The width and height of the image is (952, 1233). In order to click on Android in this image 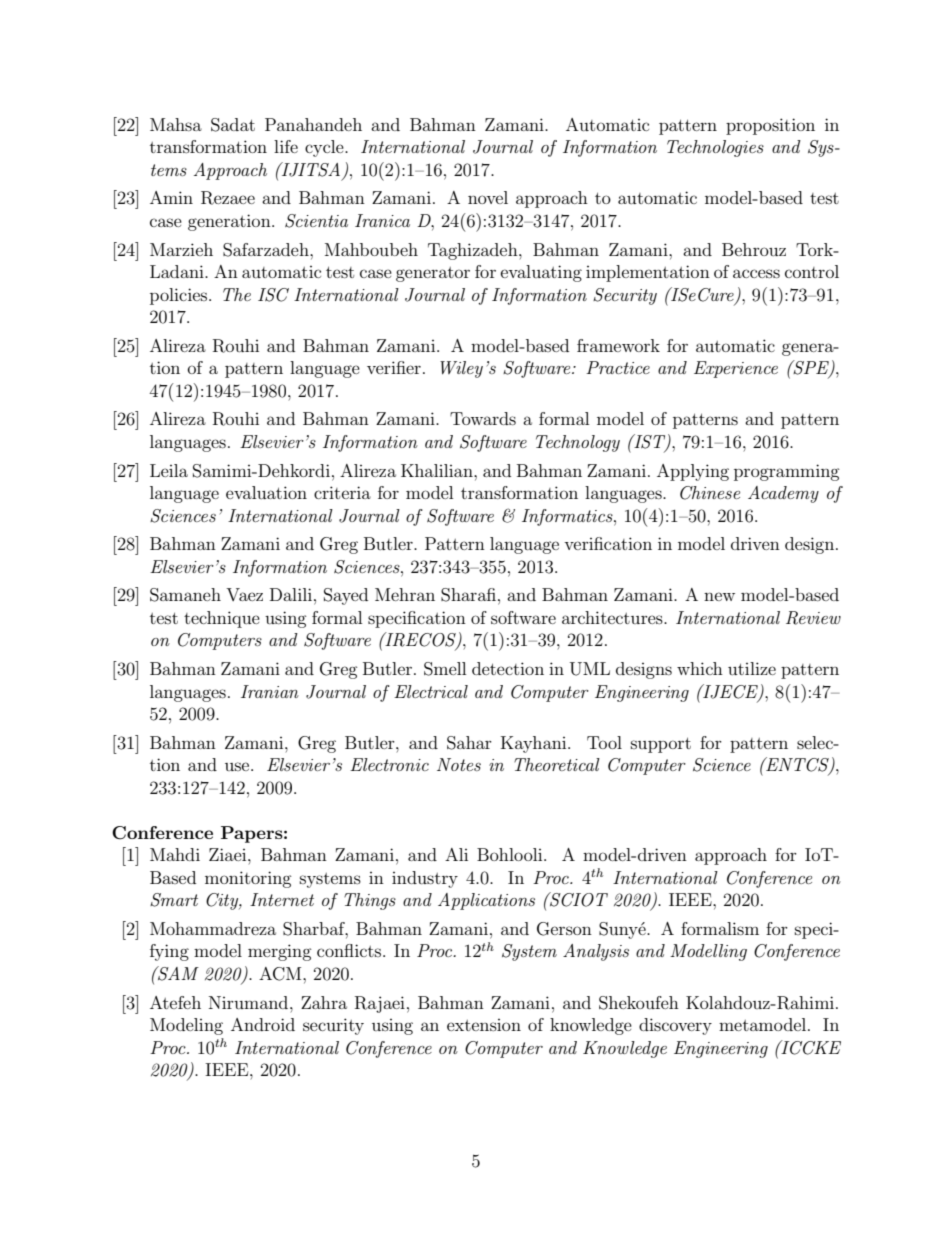, I will do `click(263, 1024)`.
